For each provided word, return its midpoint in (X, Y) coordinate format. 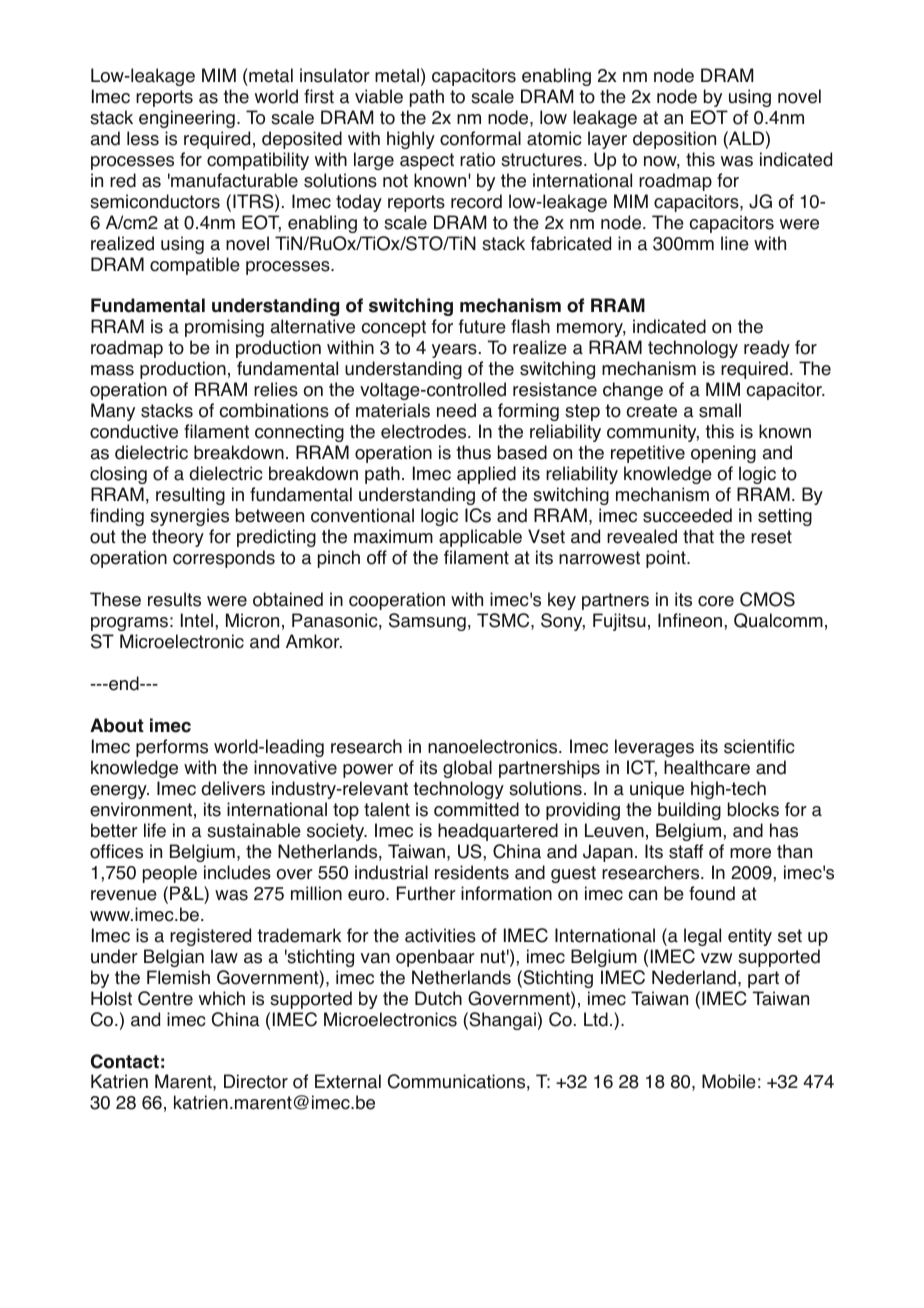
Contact (125, 1061)
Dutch (438, 998)
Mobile (729, 1081)
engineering (187, 119)
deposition (674, 140)
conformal (480, 138)
